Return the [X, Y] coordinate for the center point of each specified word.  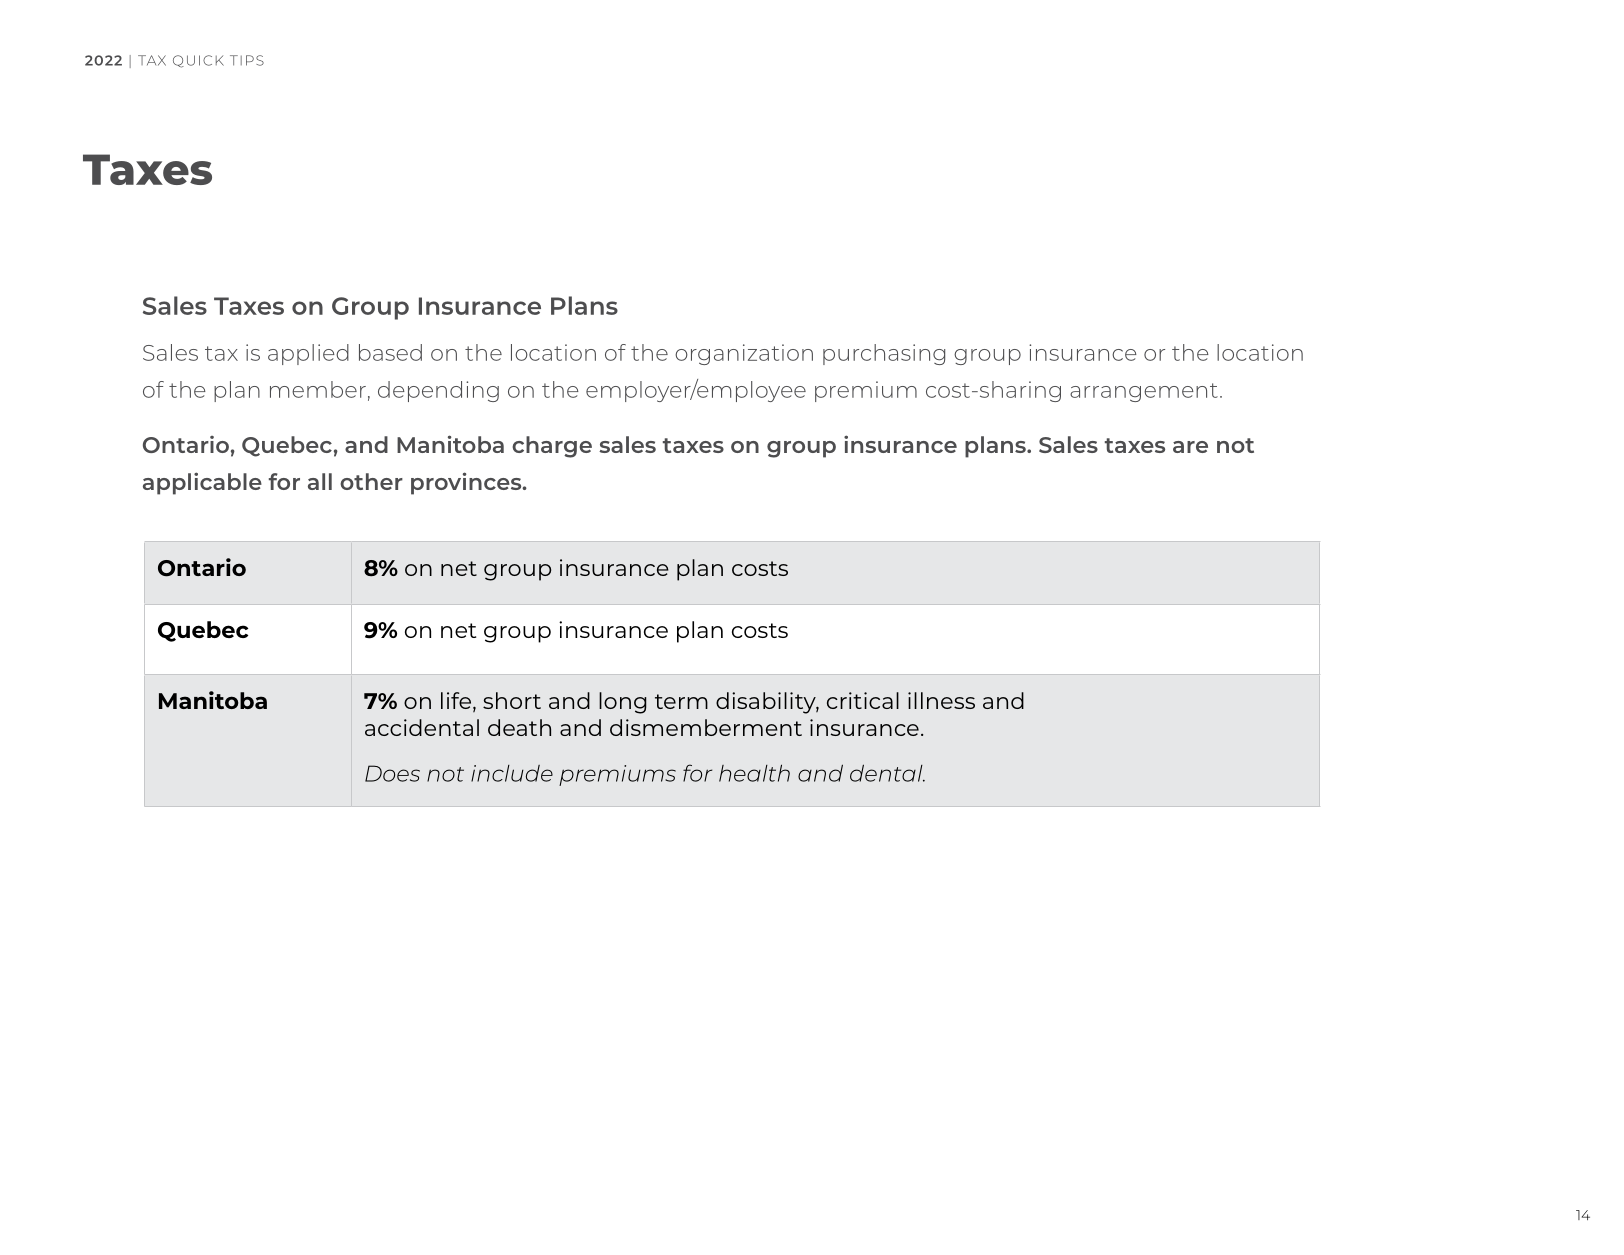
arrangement [1144, 392]
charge [552, 447]
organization [744, 354]
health [754, 773]
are [1190, 447]
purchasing [884, 354]
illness [941, 700]
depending [438, 391]
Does [392, 773]
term [681, 701]
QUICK [198, 61]
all [320, 481]
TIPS [247, 60]
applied [308, 354]
